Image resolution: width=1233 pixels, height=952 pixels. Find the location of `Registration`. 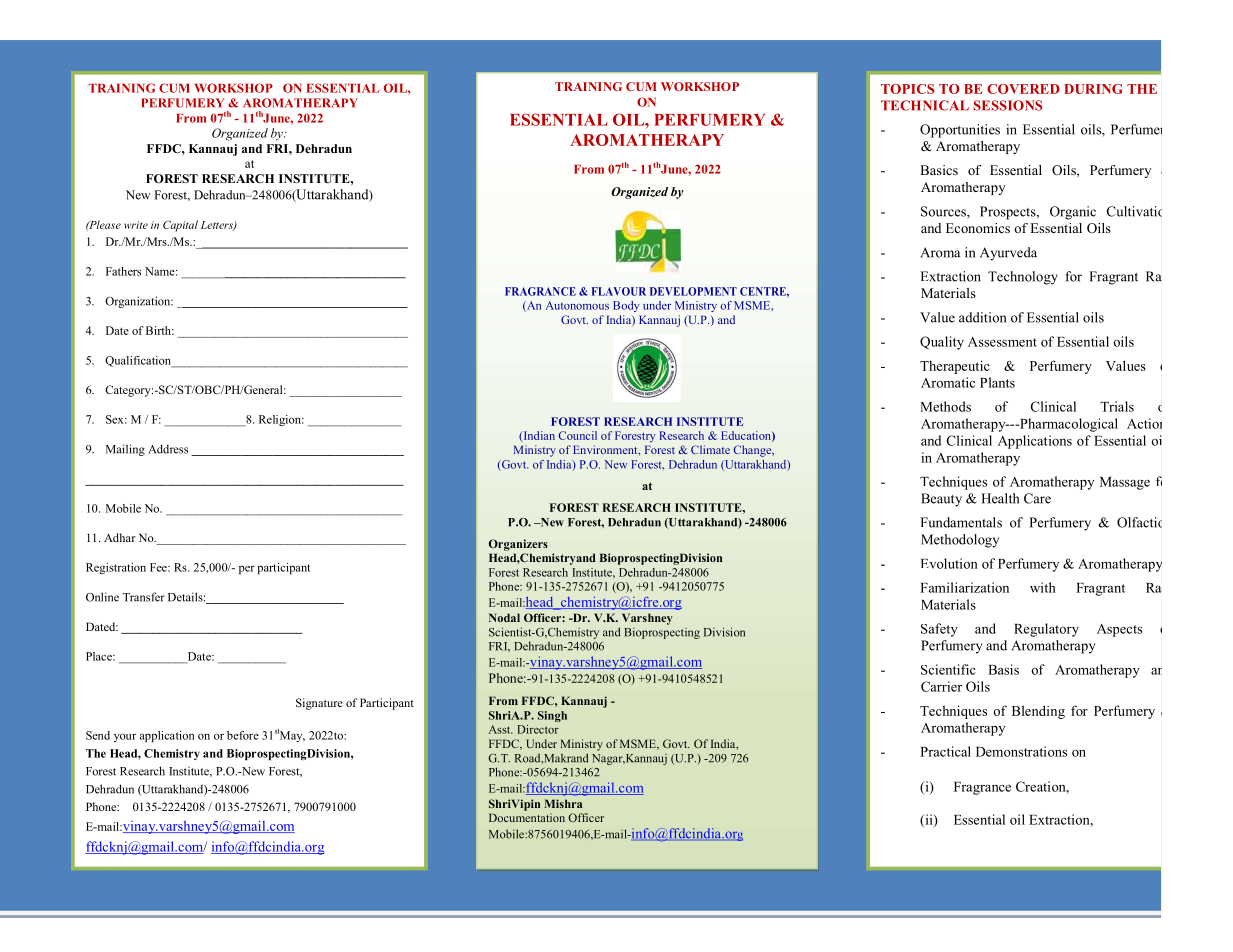

Registration is located at coordinates (116, 568).
